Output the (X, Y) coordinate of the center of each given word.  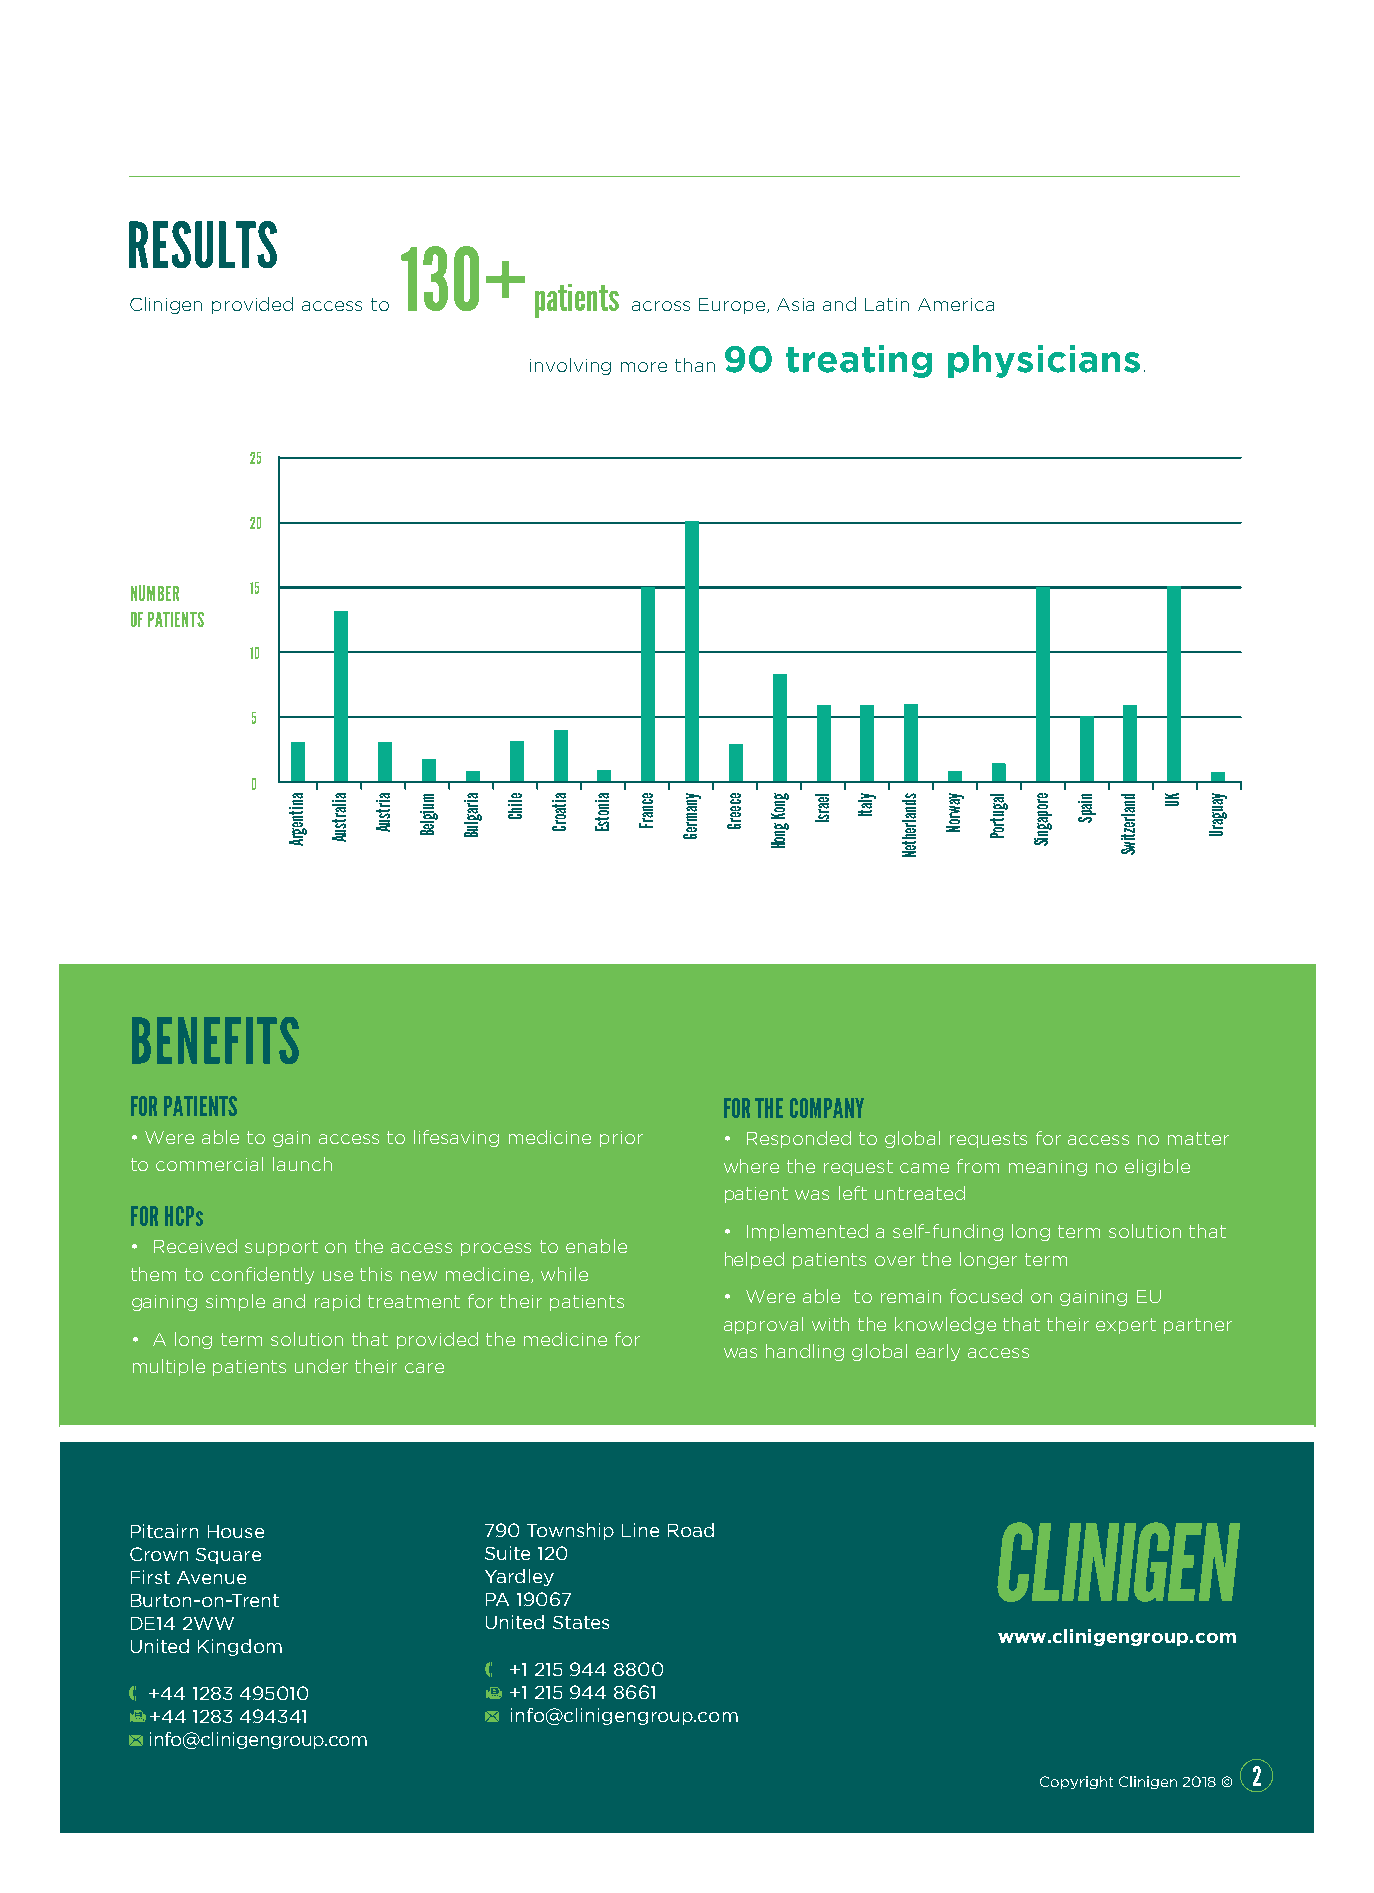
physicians (1044, 361)
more (644, 367)
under (321, 1366)
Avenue (211, 1577)
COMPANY (827, 1108)
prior (621, 1139)
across (661, 306)
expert (1126, 1326)
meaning (1048, 1168)
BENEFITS (215, 1040)
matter (1198, 1138)
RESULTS (203, 244)
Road (691, 1530)
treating (859, 361)
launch (302, 1164)
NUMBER (155, 593)
